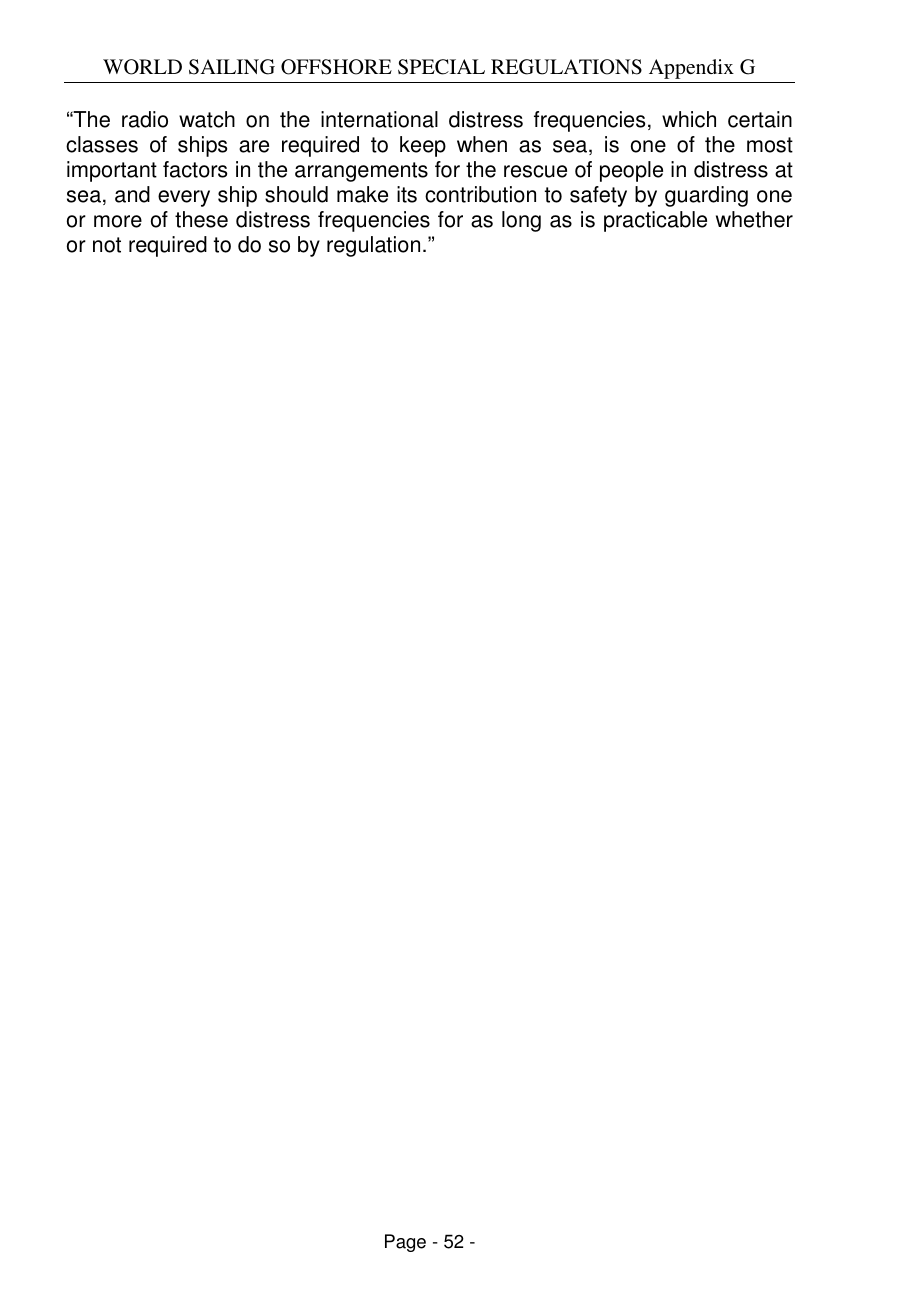  I want to click on practicable, so click(655, 221).
